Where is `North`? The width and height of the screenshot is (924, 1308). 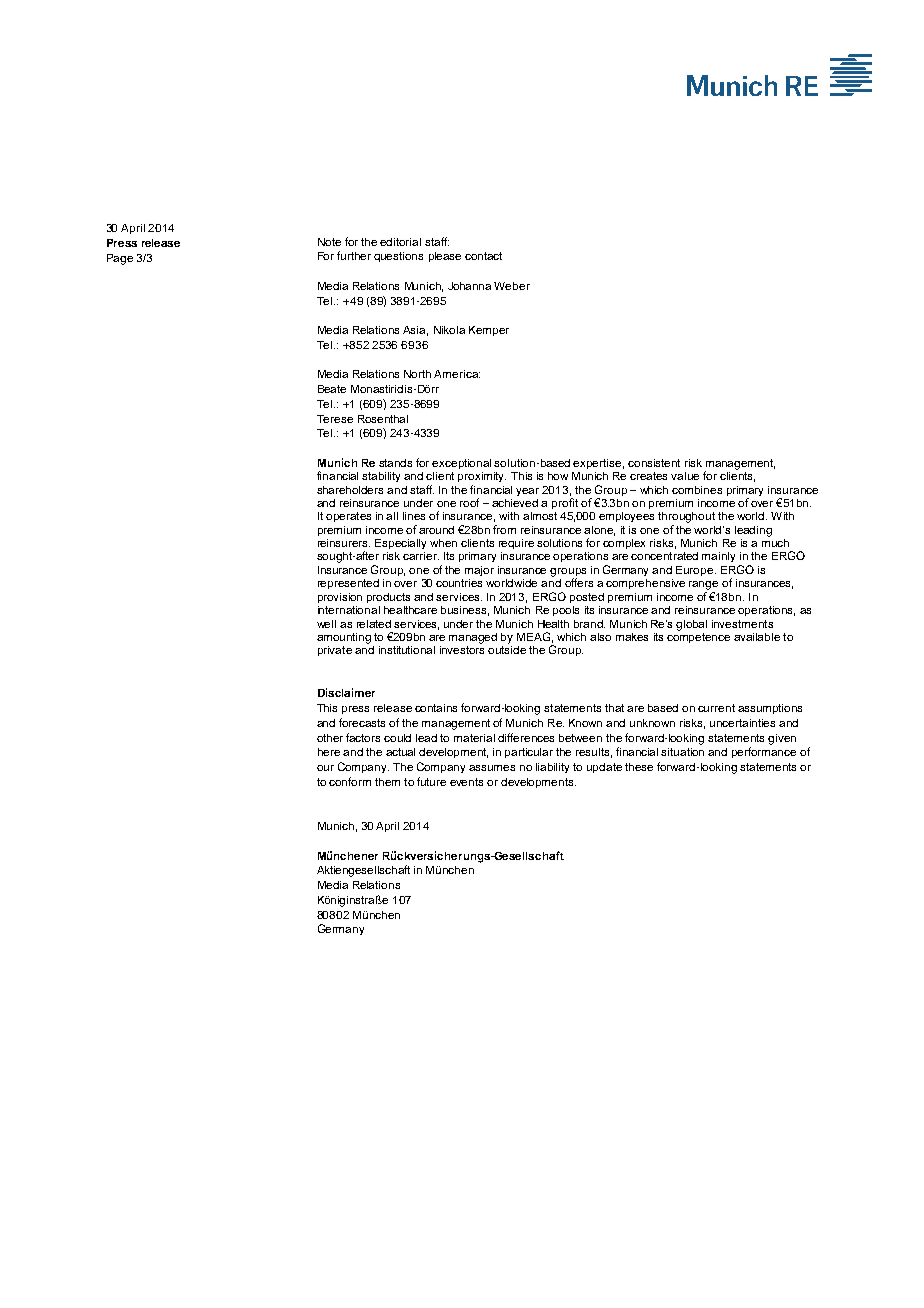
North is located at coordinates (417, 374).
